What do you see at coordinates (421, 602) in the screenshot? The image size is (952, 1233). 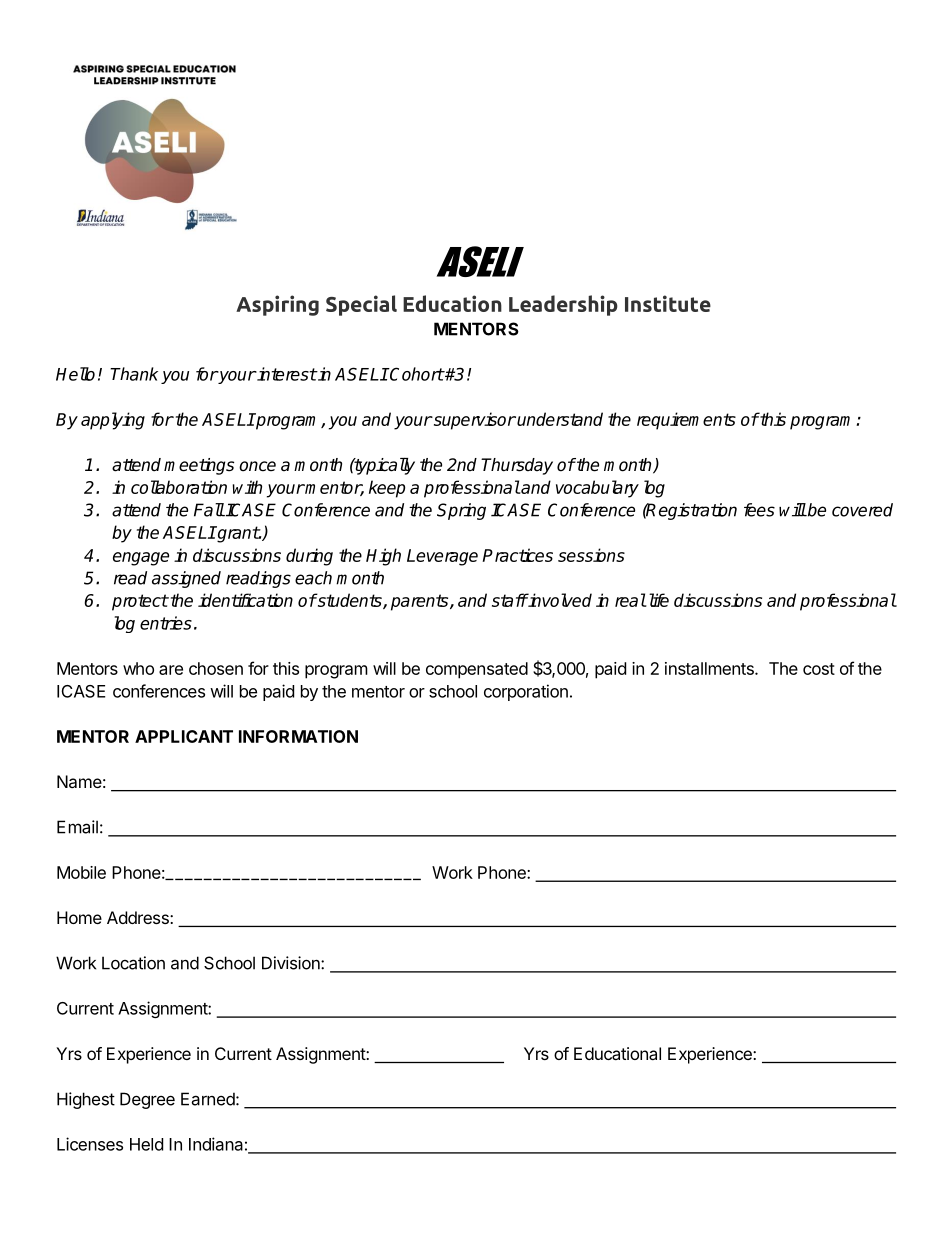 I see `parents` at bounding box center [421, 602].
